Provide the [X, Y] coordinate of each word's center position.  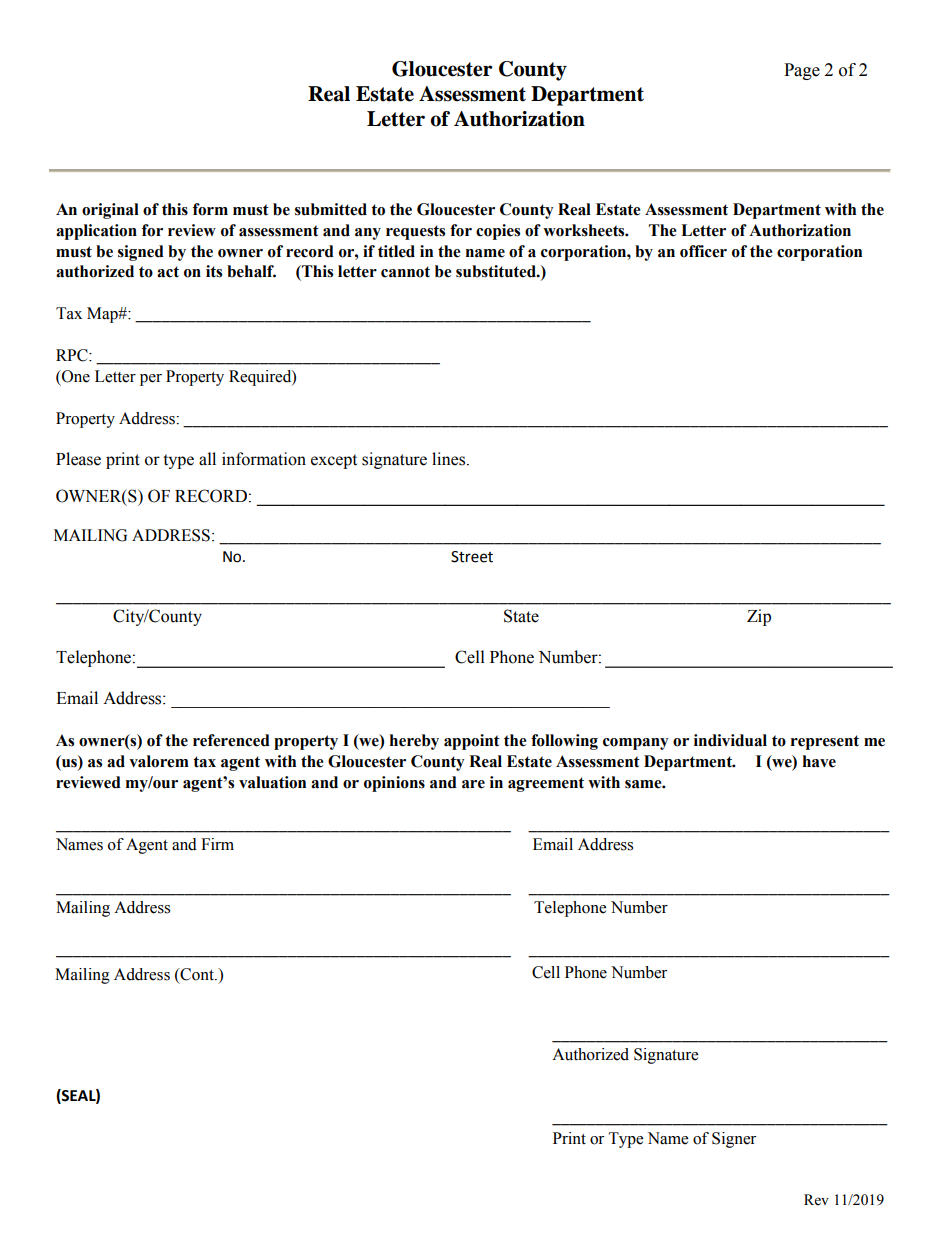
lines [450, 459]
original [110, 211]
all [207, 459]
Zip [759, 617]
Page [802, 71]
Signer [734, 1140]
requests [415, 232]
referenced [231, 740]
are [473, 784]
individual [730, 740]
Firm [217, 844]
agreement [546, 784]
